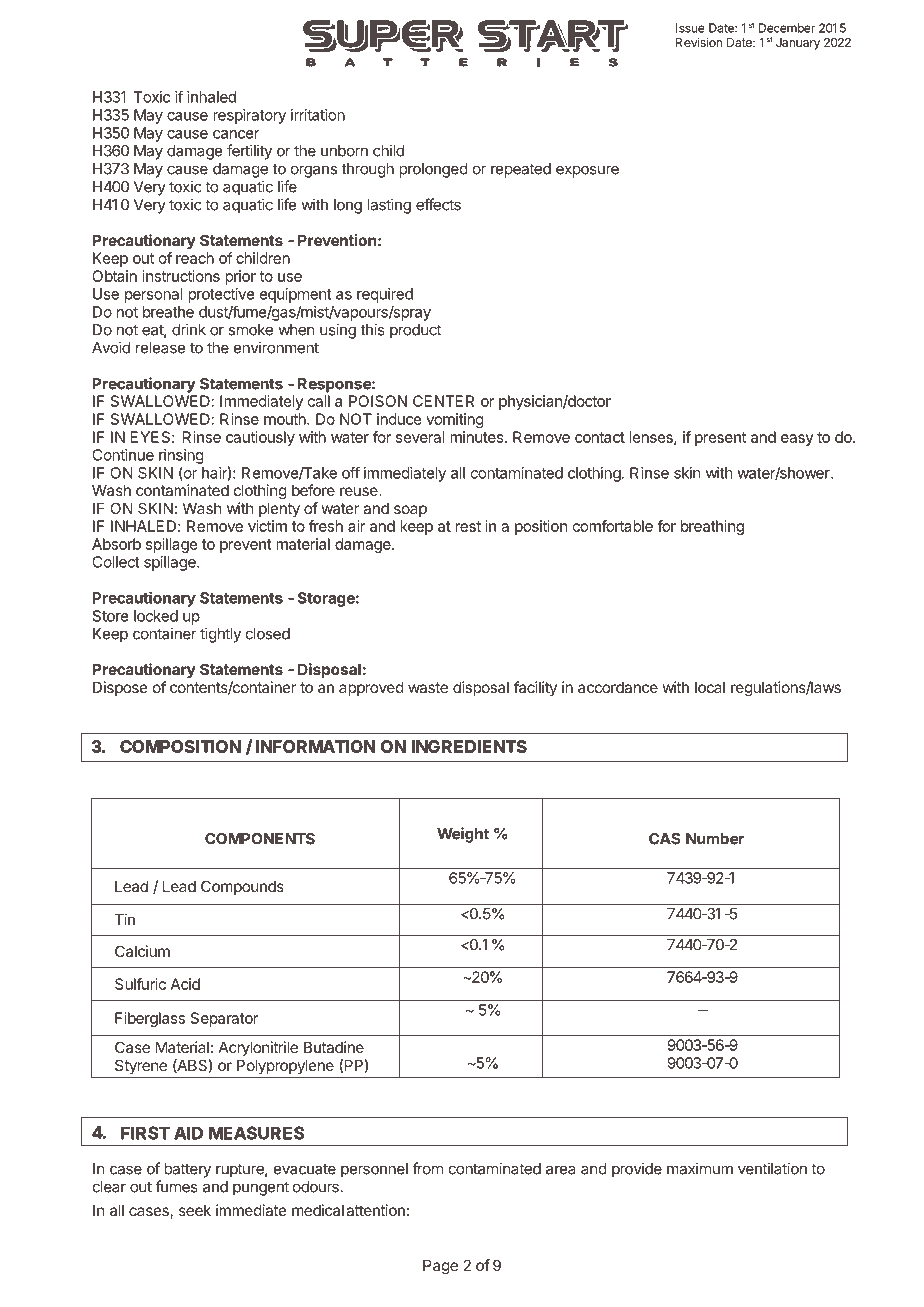 This document has height=1307, width=924. What do you see at coordinates (220, 635) in the document?
I see `tightly` at bounding box center [220, 635].
